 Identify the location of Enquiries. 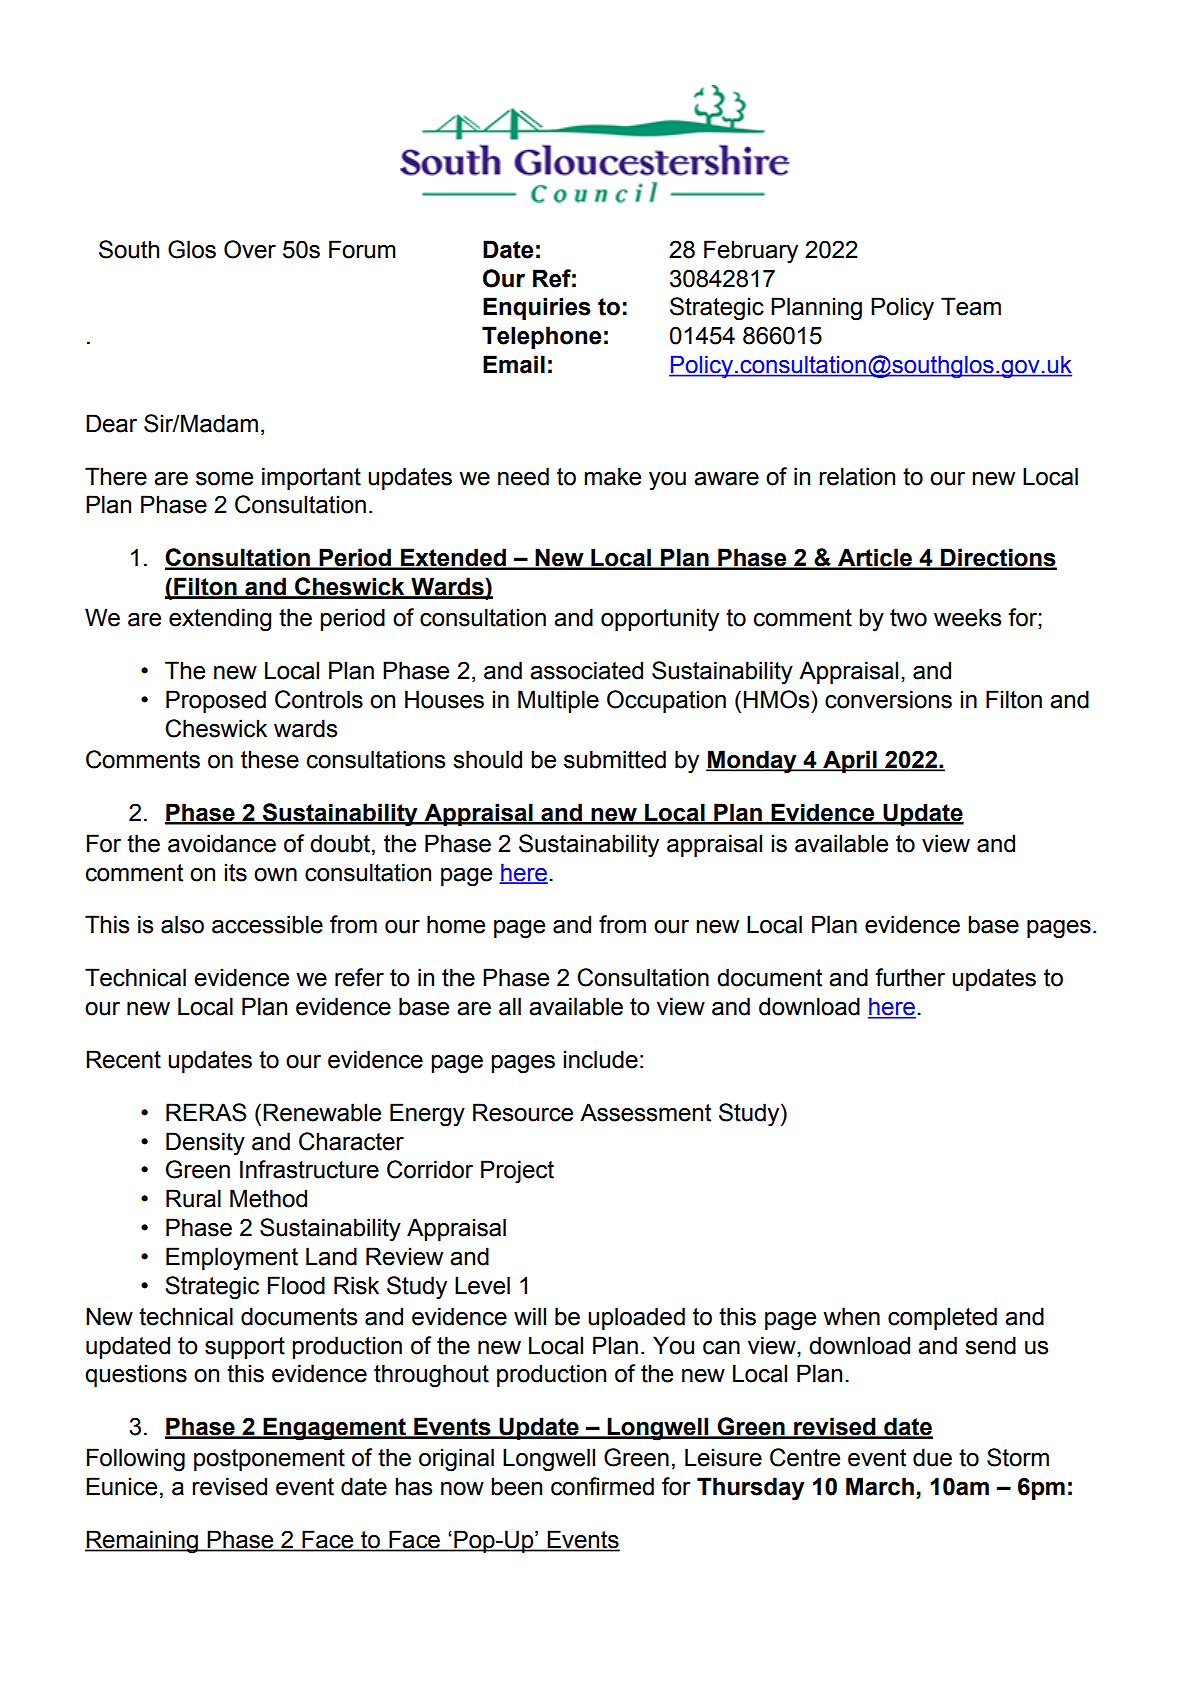
(537, 308).
